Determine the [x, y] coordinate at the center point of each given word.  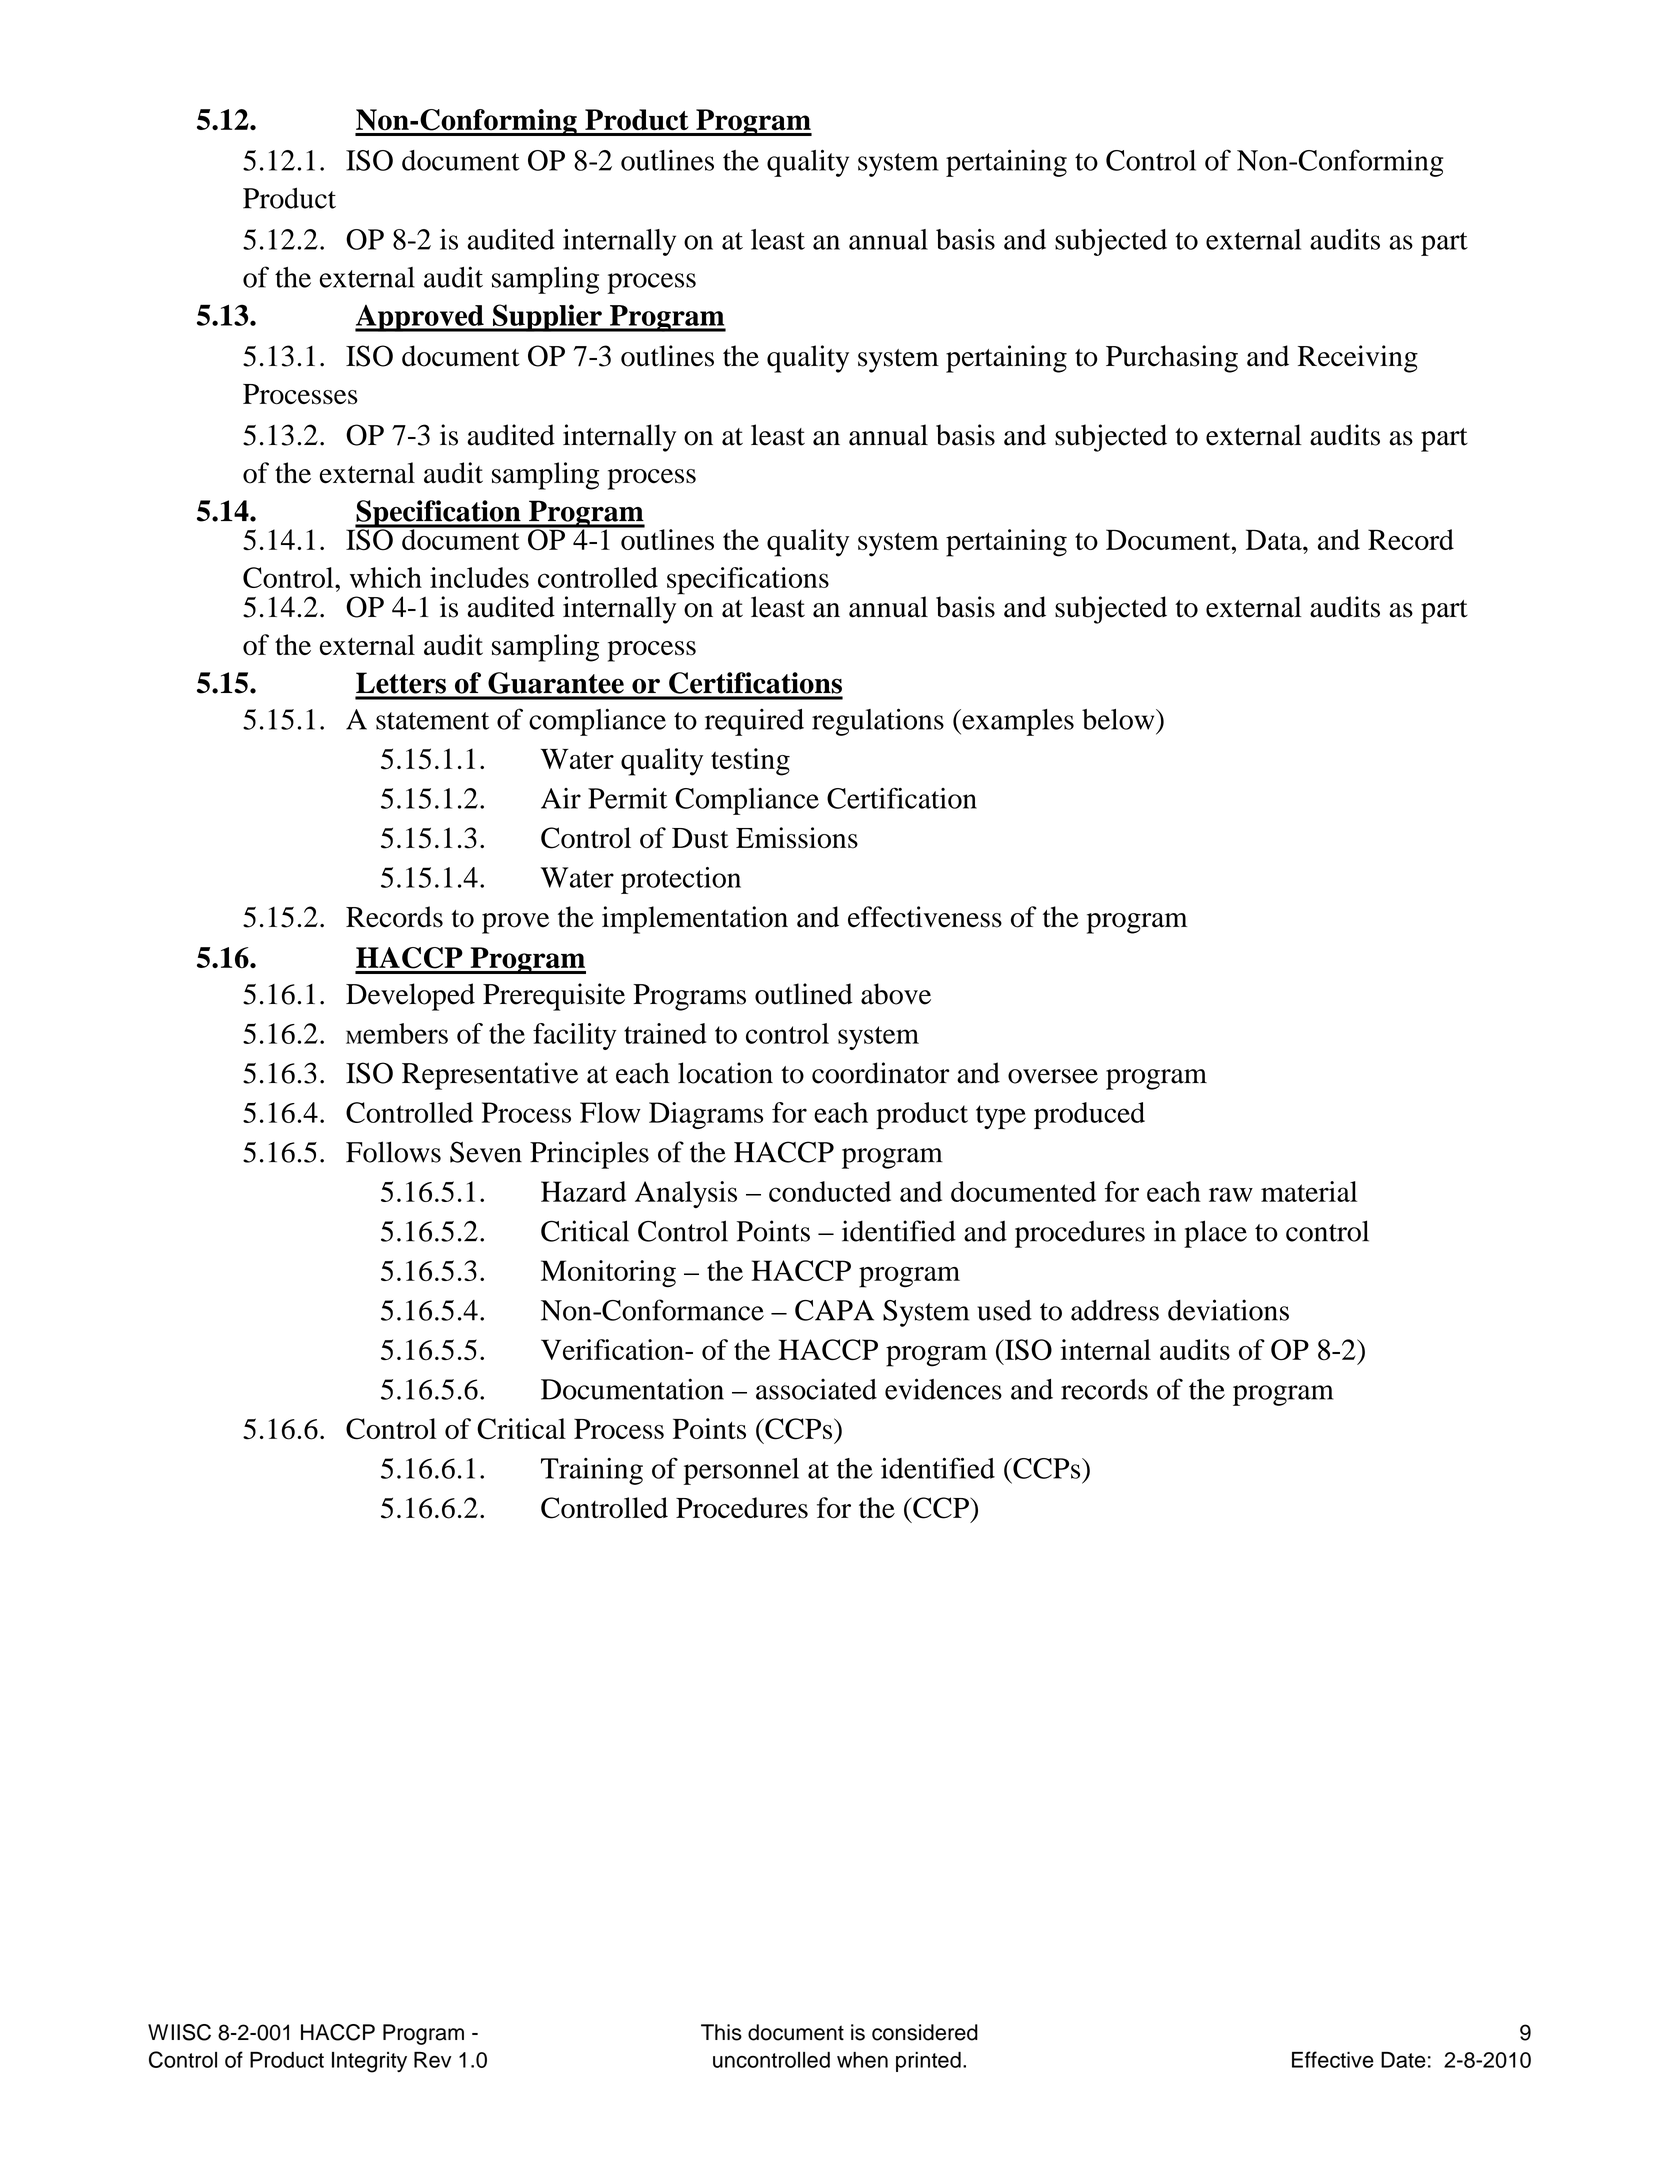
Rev [433, 2060]
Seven [486, 1152]
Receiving [1358, 359]
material [1309, 1191]
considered [925, 2032]
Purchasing [1172, 359]
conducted [830, 1191]
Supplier [547, 318]
